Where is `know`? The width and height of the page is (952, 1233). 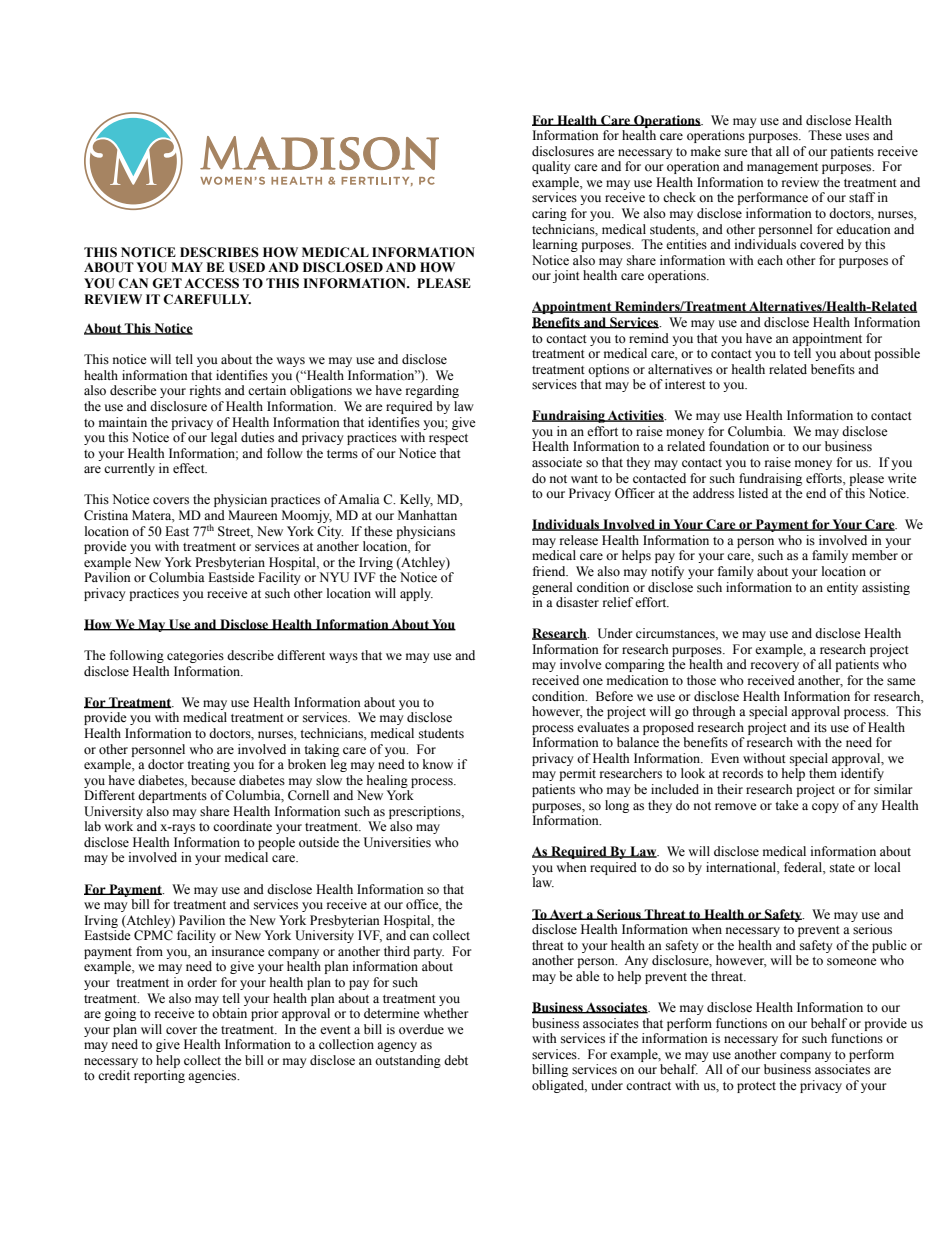
know is located at coordinates (438, 764).
